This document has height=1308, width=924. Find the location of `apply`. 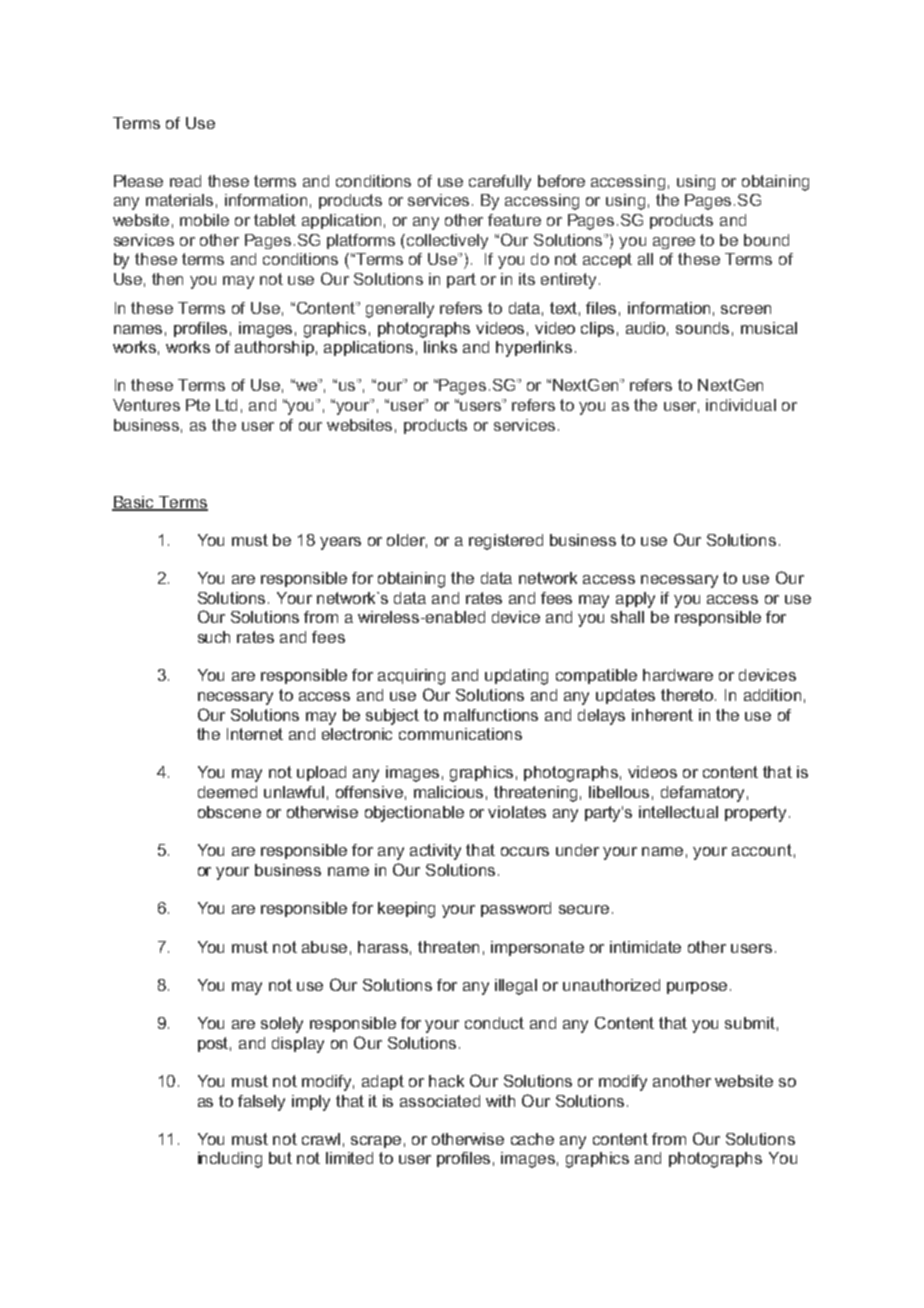

apply is located at coordinates (635, 600).
